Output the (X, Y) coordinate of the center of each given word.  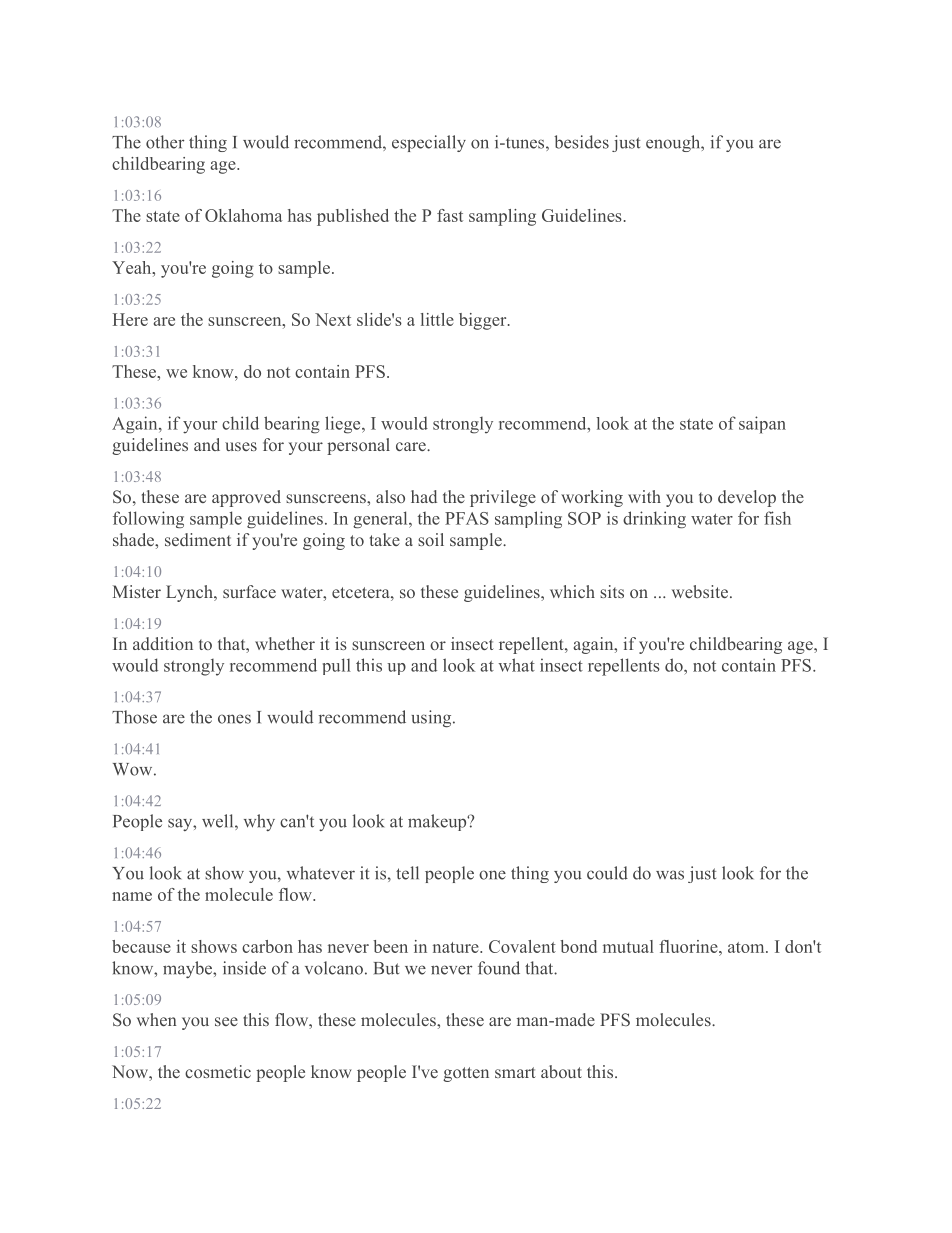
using (432, 718)
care (412, 446)
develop (747, 498)
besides (581, 142)
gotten (466, 1074)
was (670, 875)
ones (234, 719)
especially (429, 143)
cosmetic (218, 1071)
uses (241, 446)
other (165, 142)
